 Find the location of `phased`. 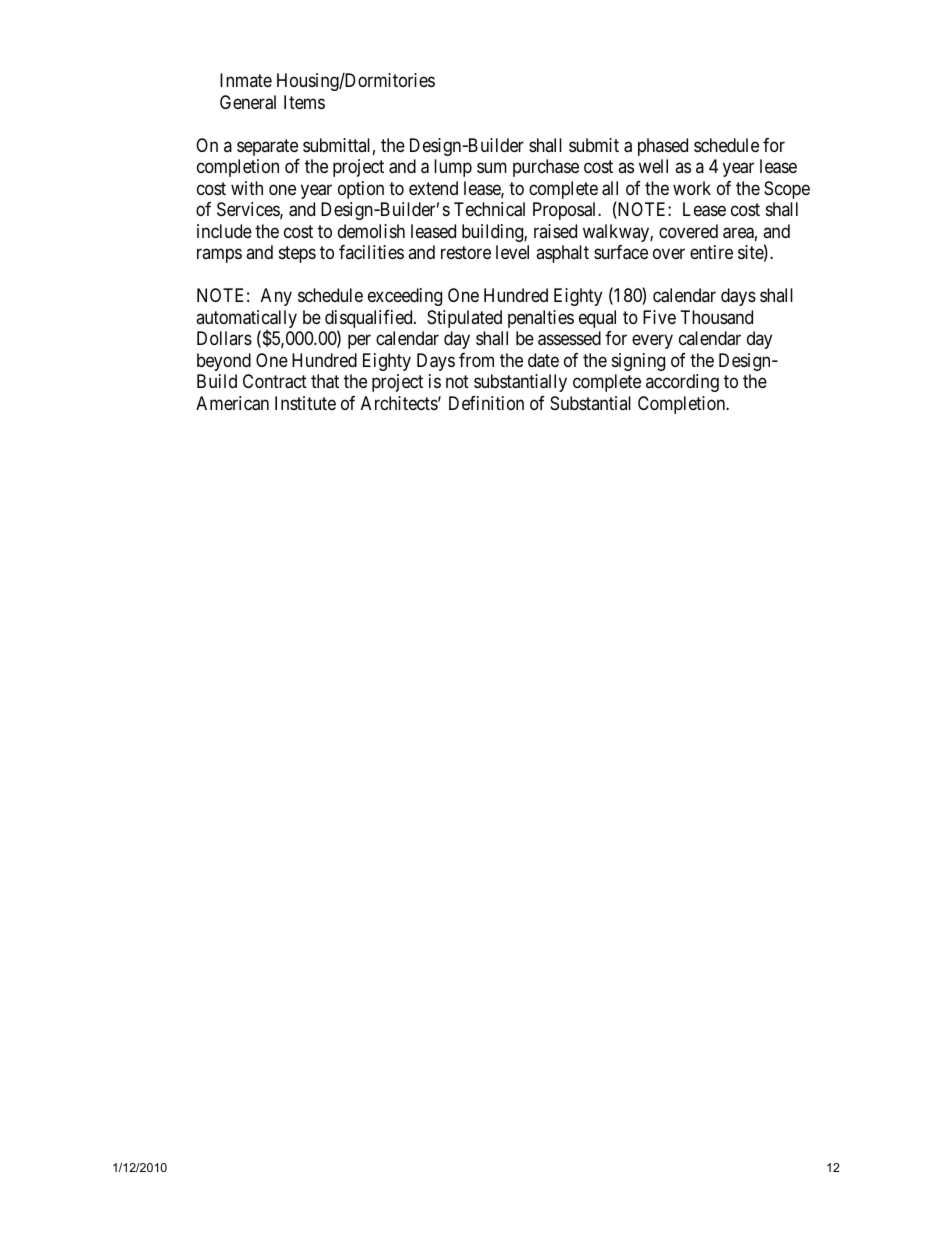

phased is located at coordinates (663, 147).
